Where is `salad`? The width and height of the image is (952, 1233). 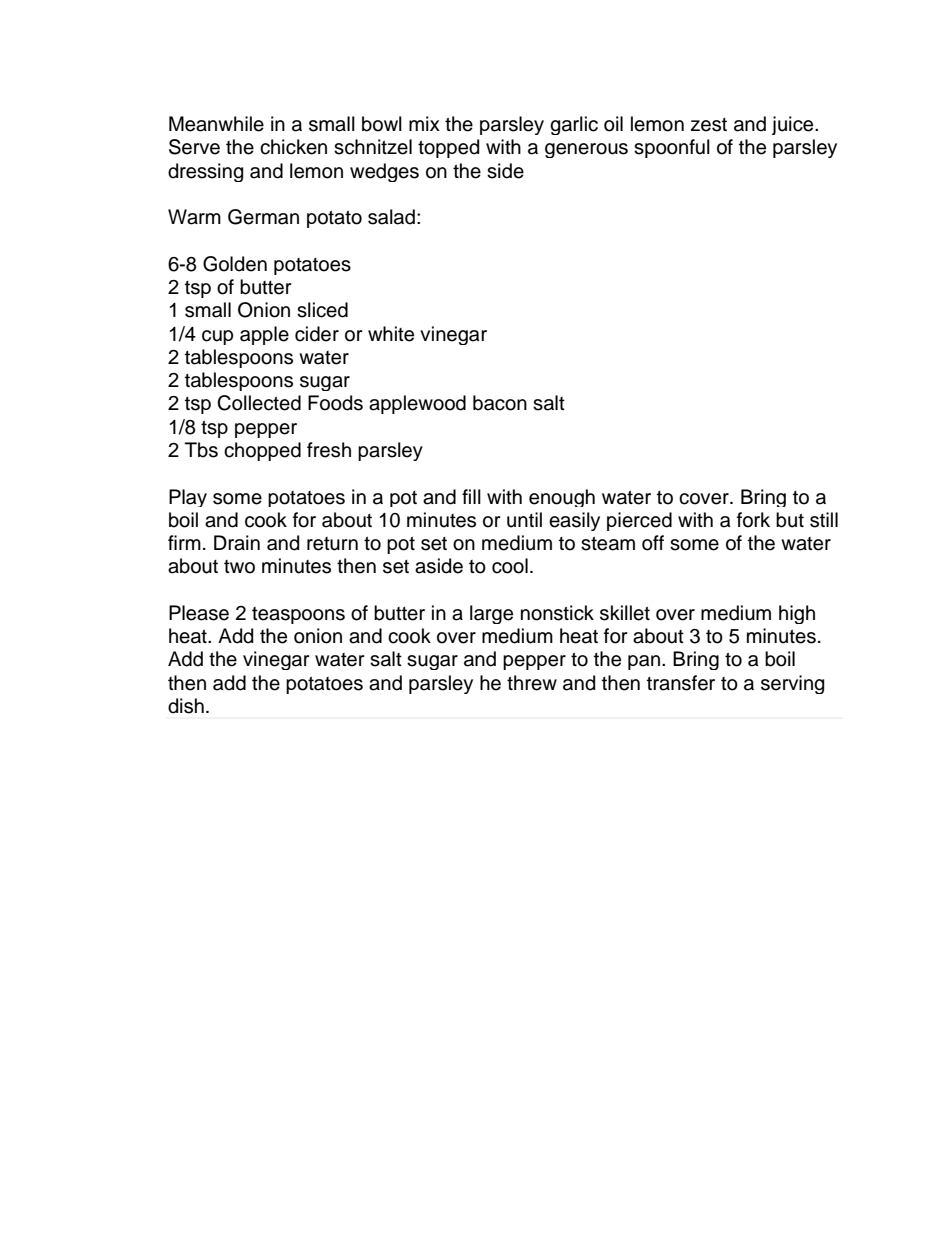
salad is located at coordinates (391, 217).
